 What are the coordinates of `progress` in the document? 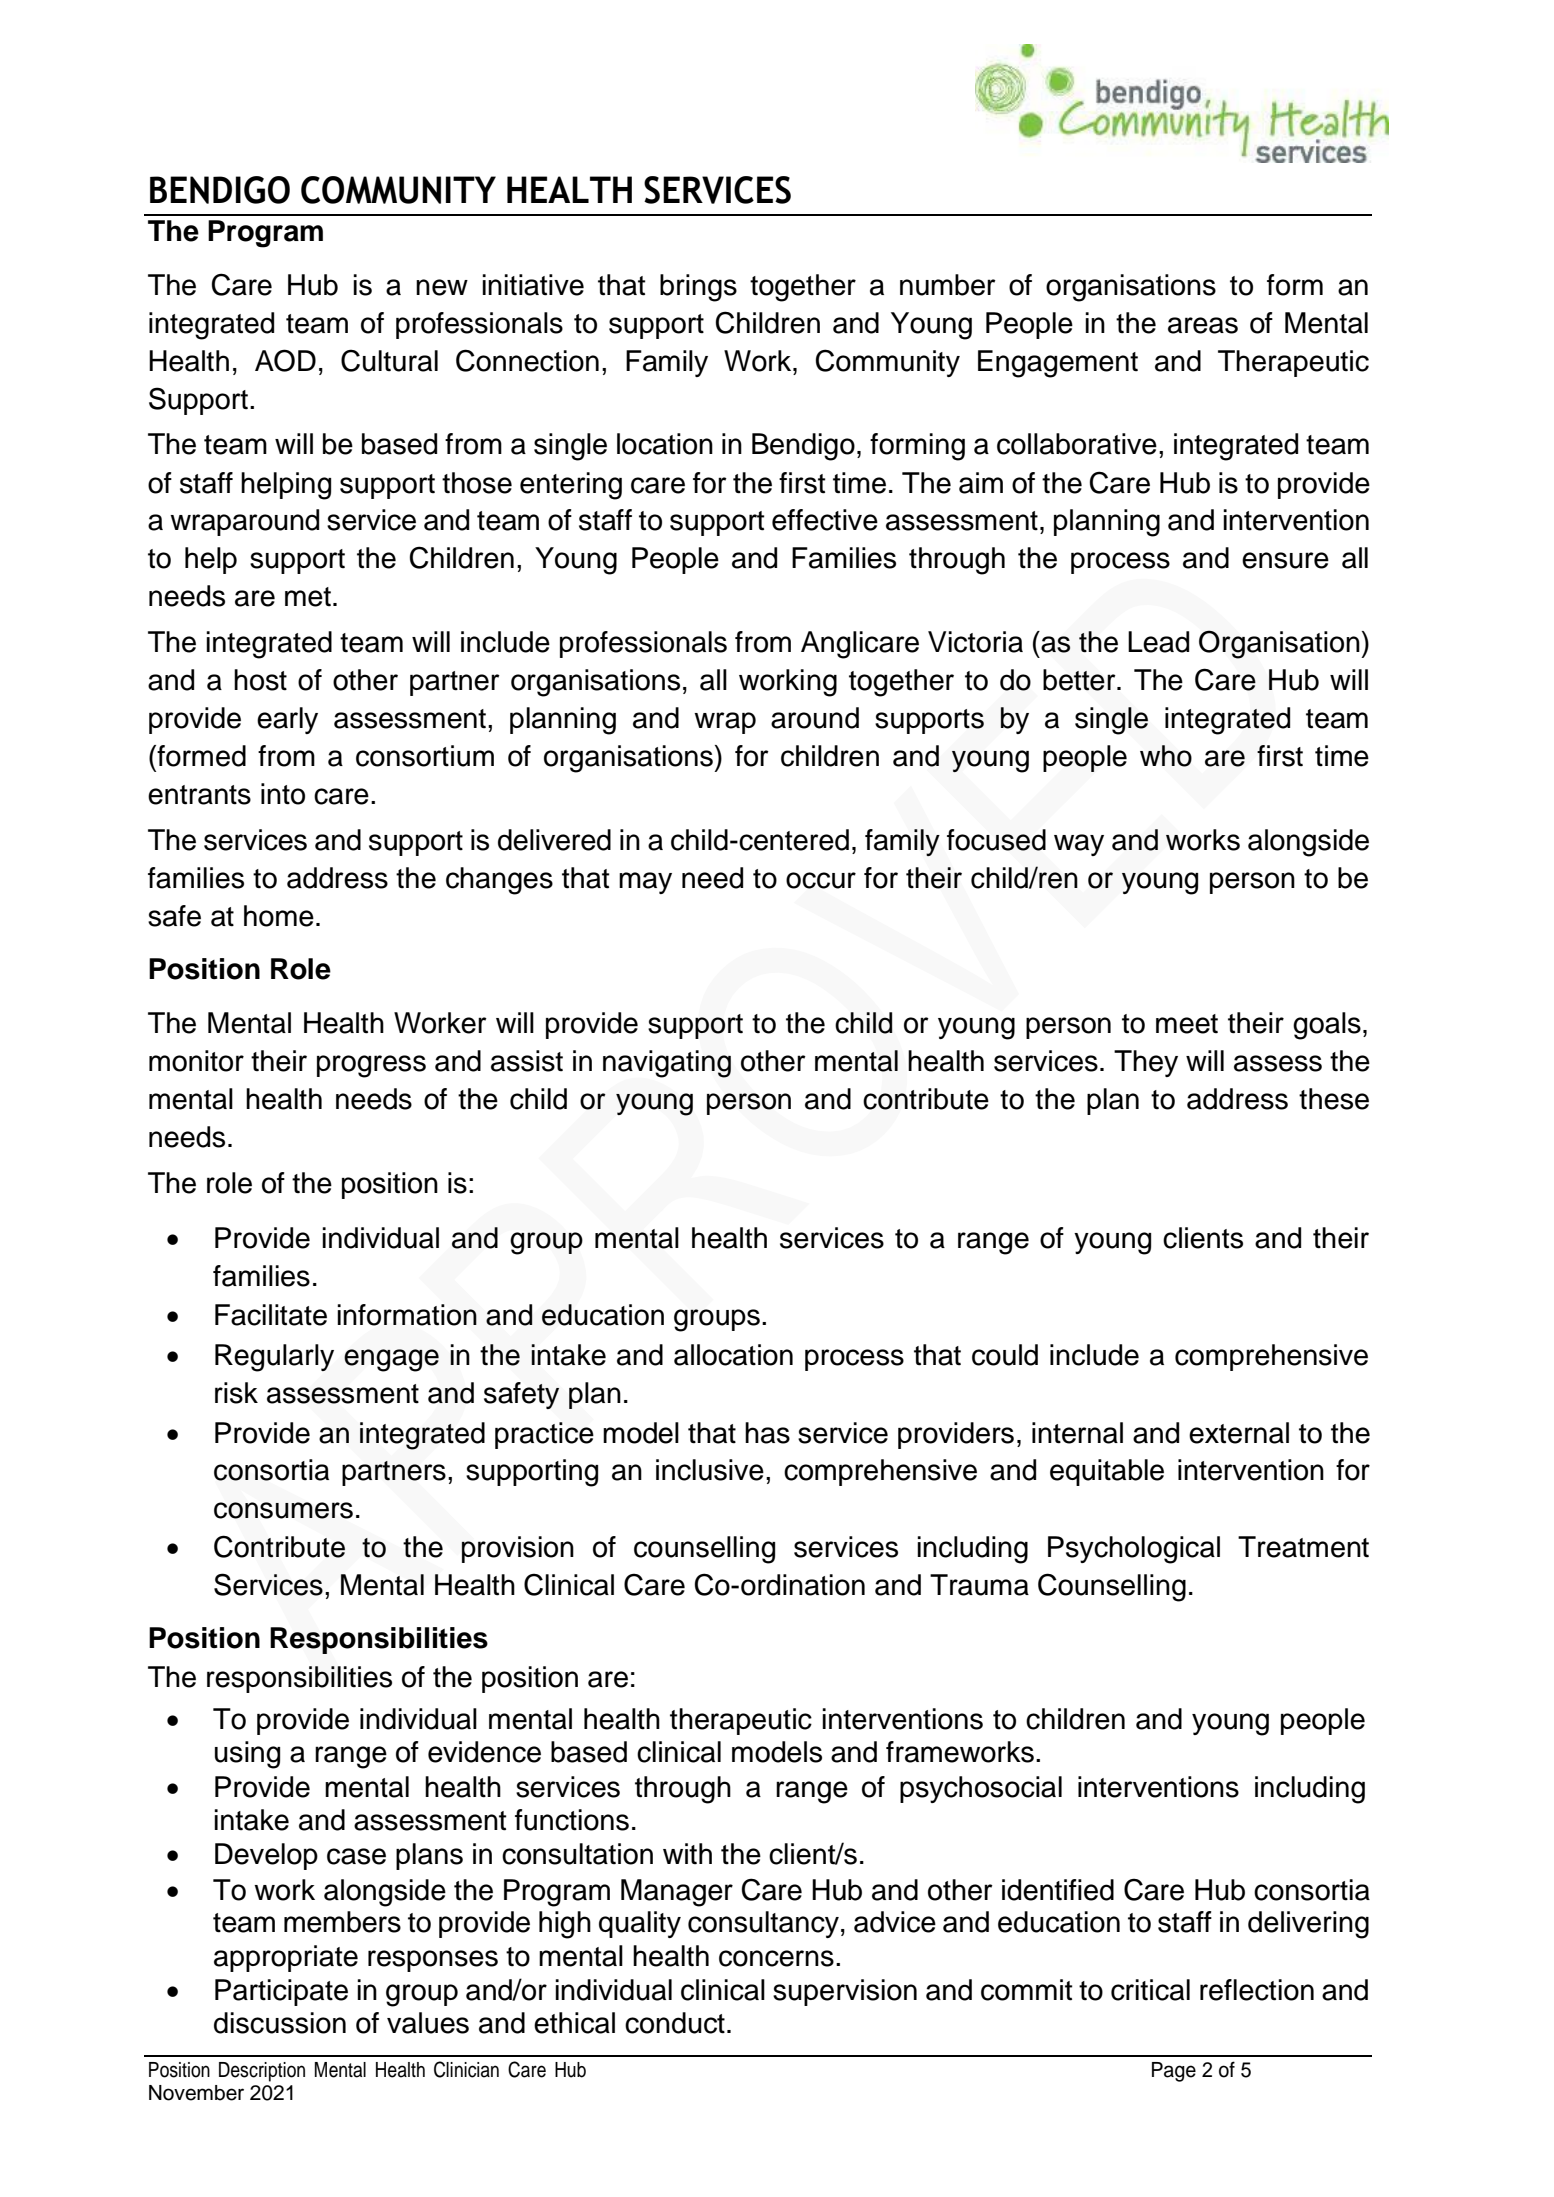 It's located at (371, 1066).
